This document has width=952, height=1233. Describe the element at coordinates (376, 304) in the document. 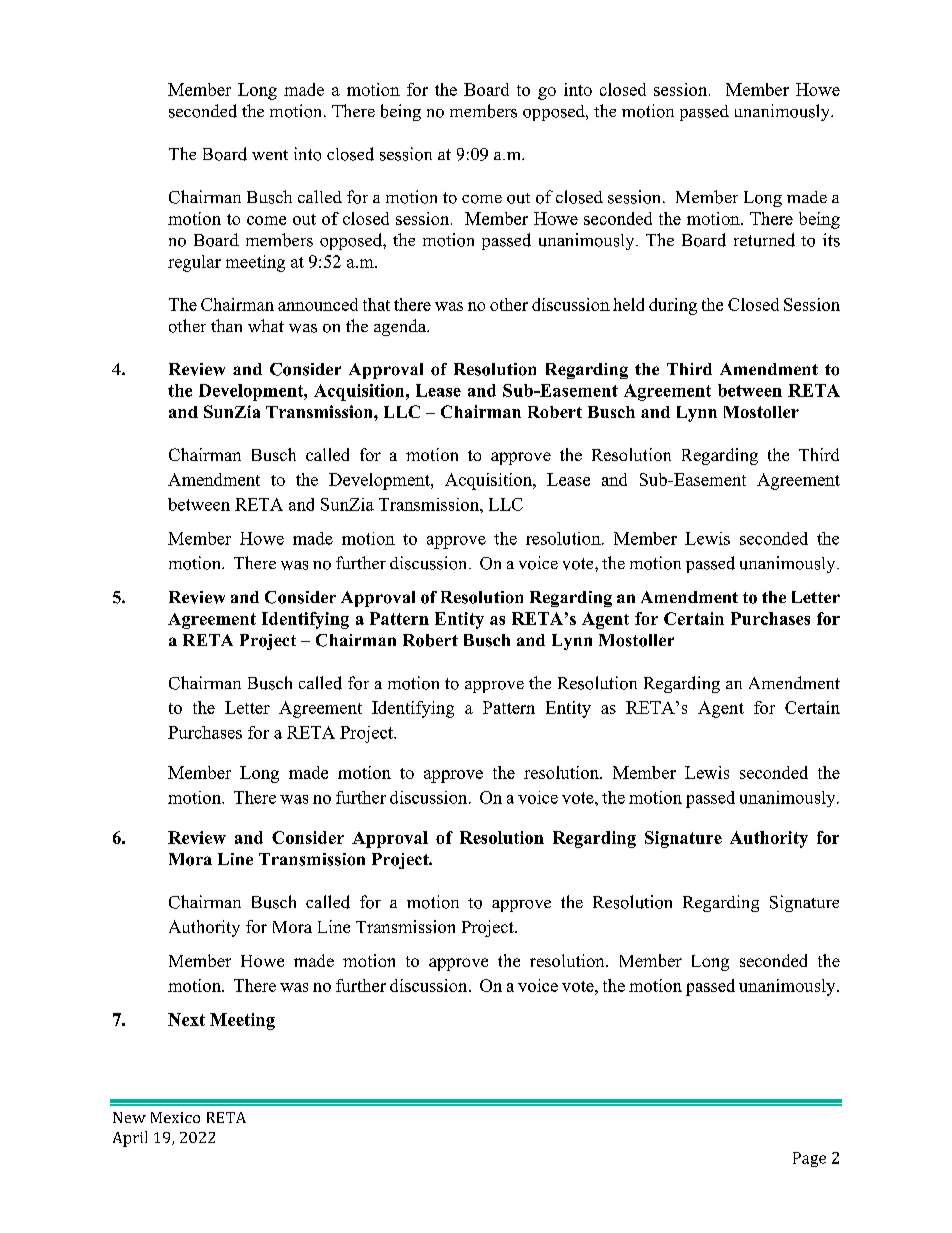

I see `that` at that location.
